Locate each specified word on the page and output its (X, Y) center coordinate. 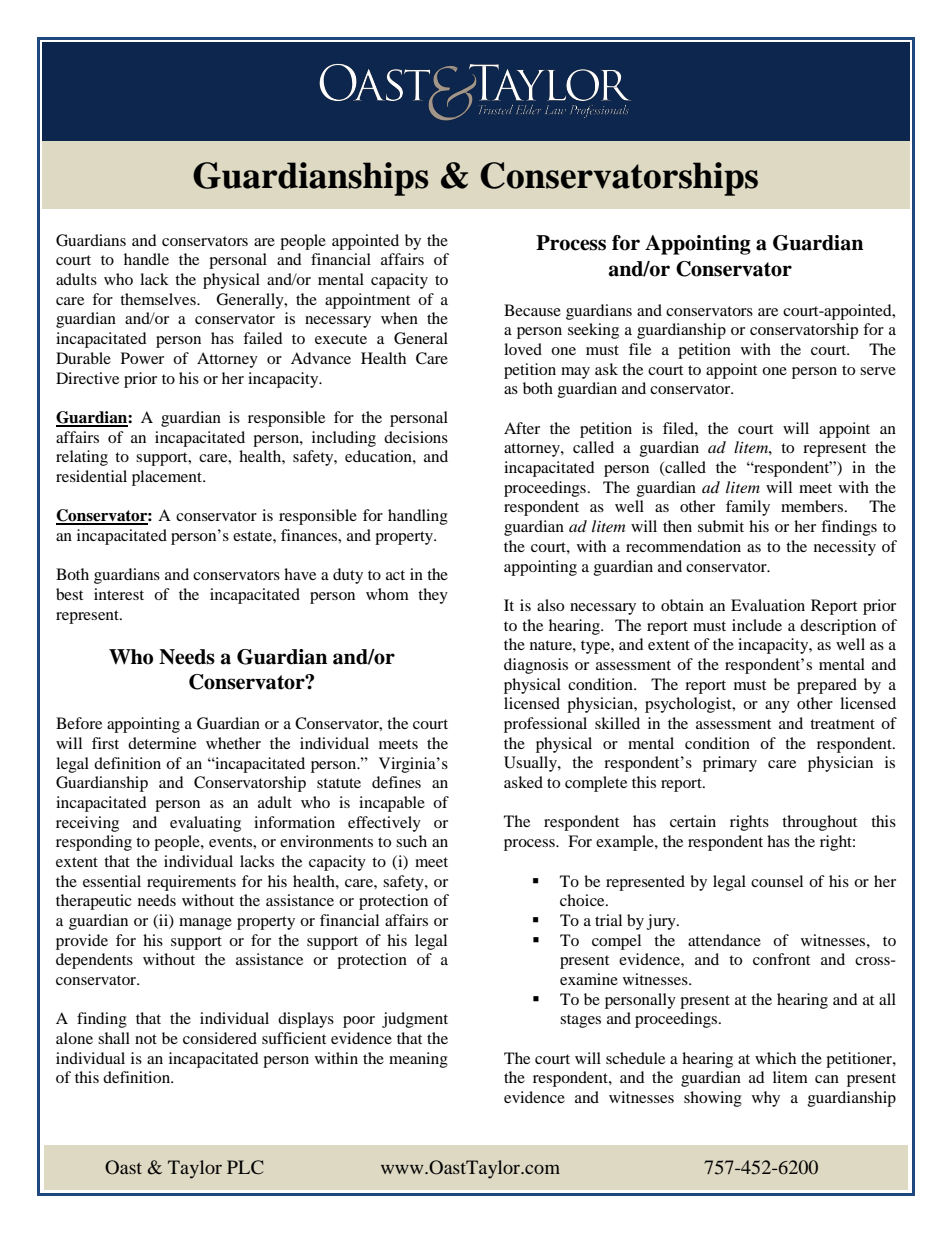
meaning (418, 1060)
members (813, 506)
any (777, 707)
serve (878, 371)
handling (418, 517)
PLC (245, 1167)
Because (532, 310)
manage (205, 924)
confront (781, 959)
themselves (159, 299)
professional (545, 725)
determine (162, 743)
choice (583, 900)
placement (168, 478)
